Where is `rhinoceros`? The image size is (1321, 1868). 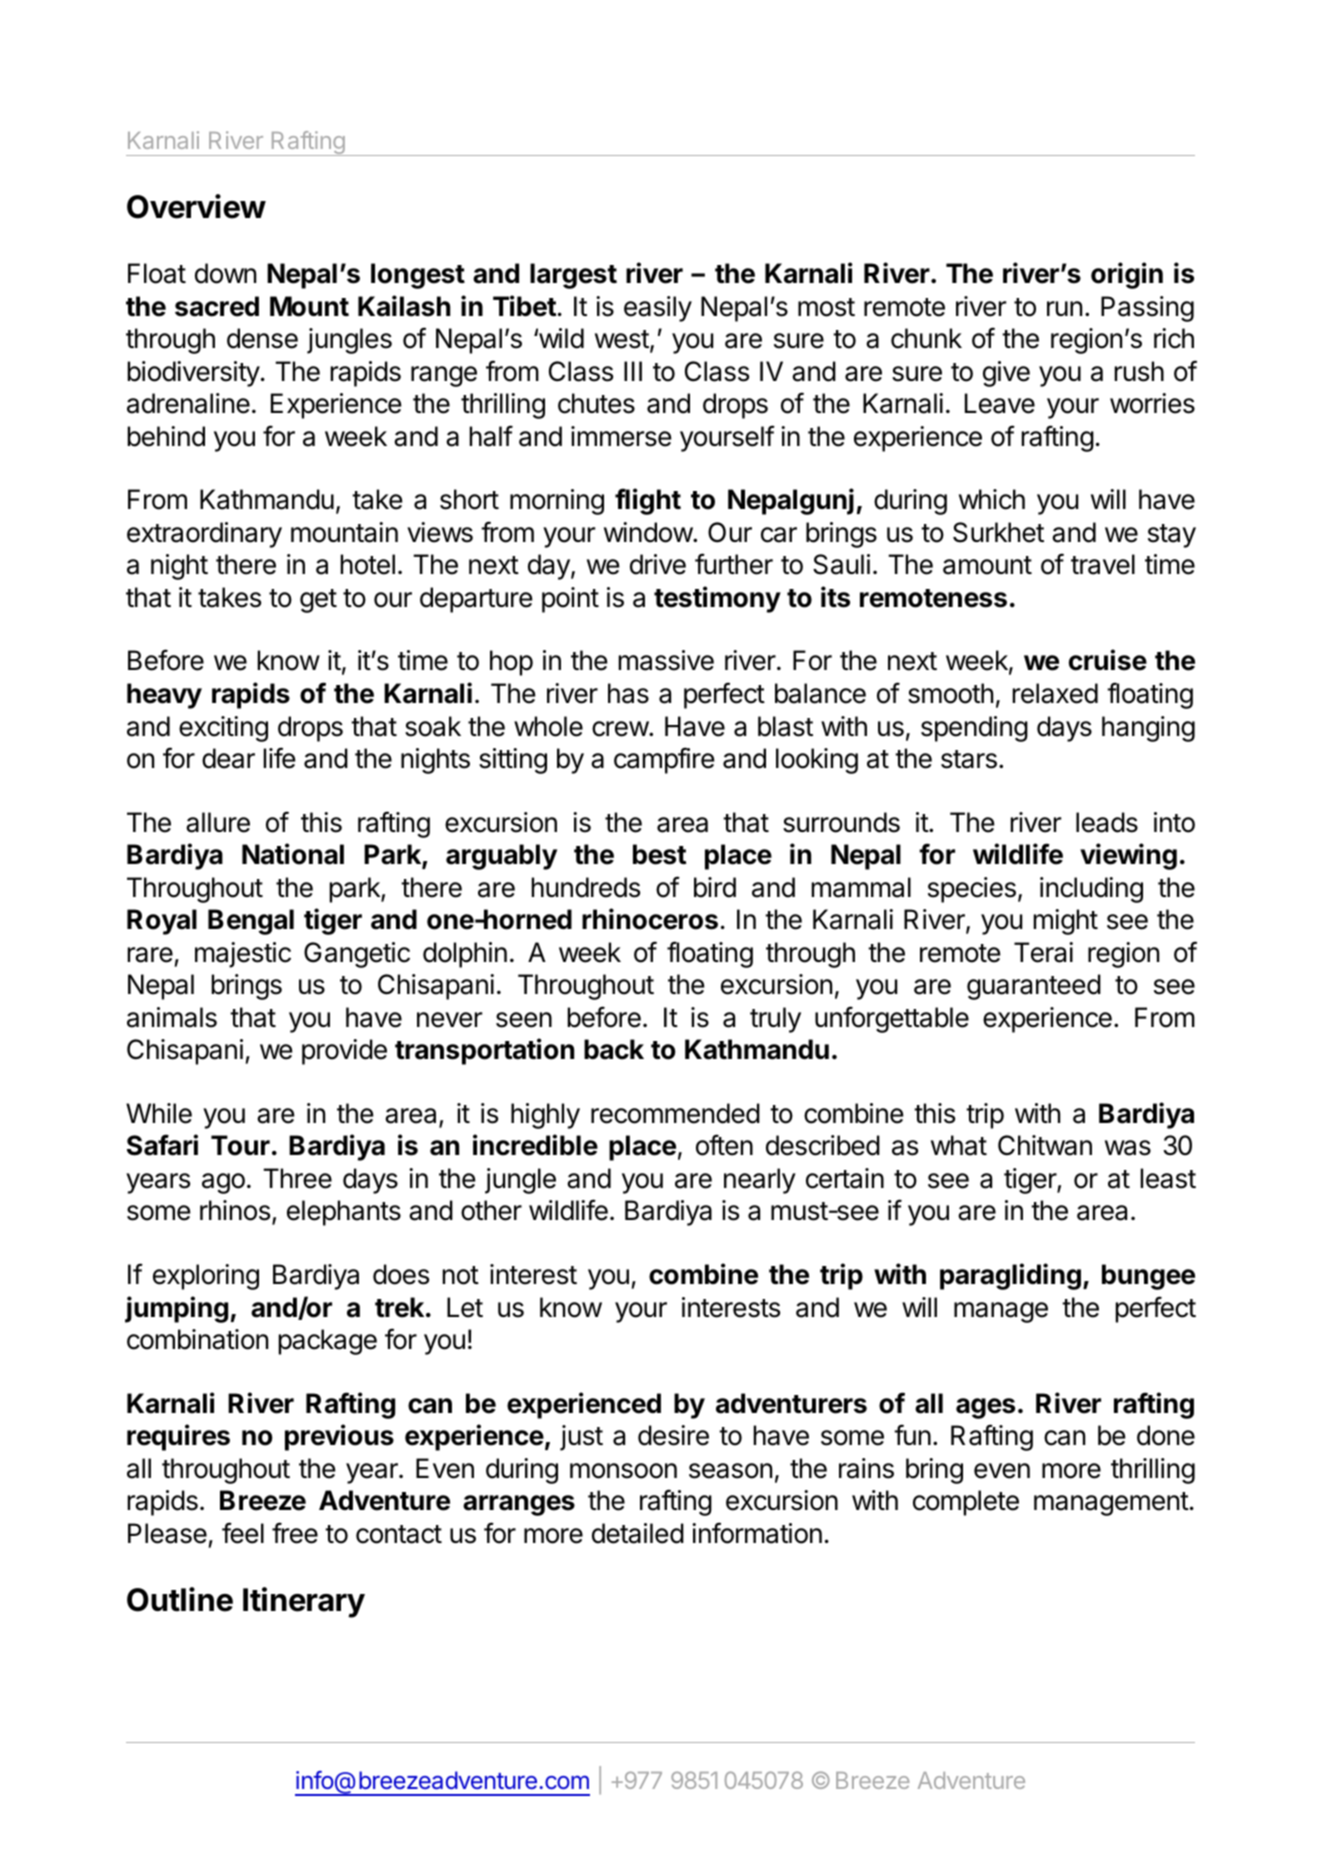 rhinoceros is located at coordinates (650, 919).
